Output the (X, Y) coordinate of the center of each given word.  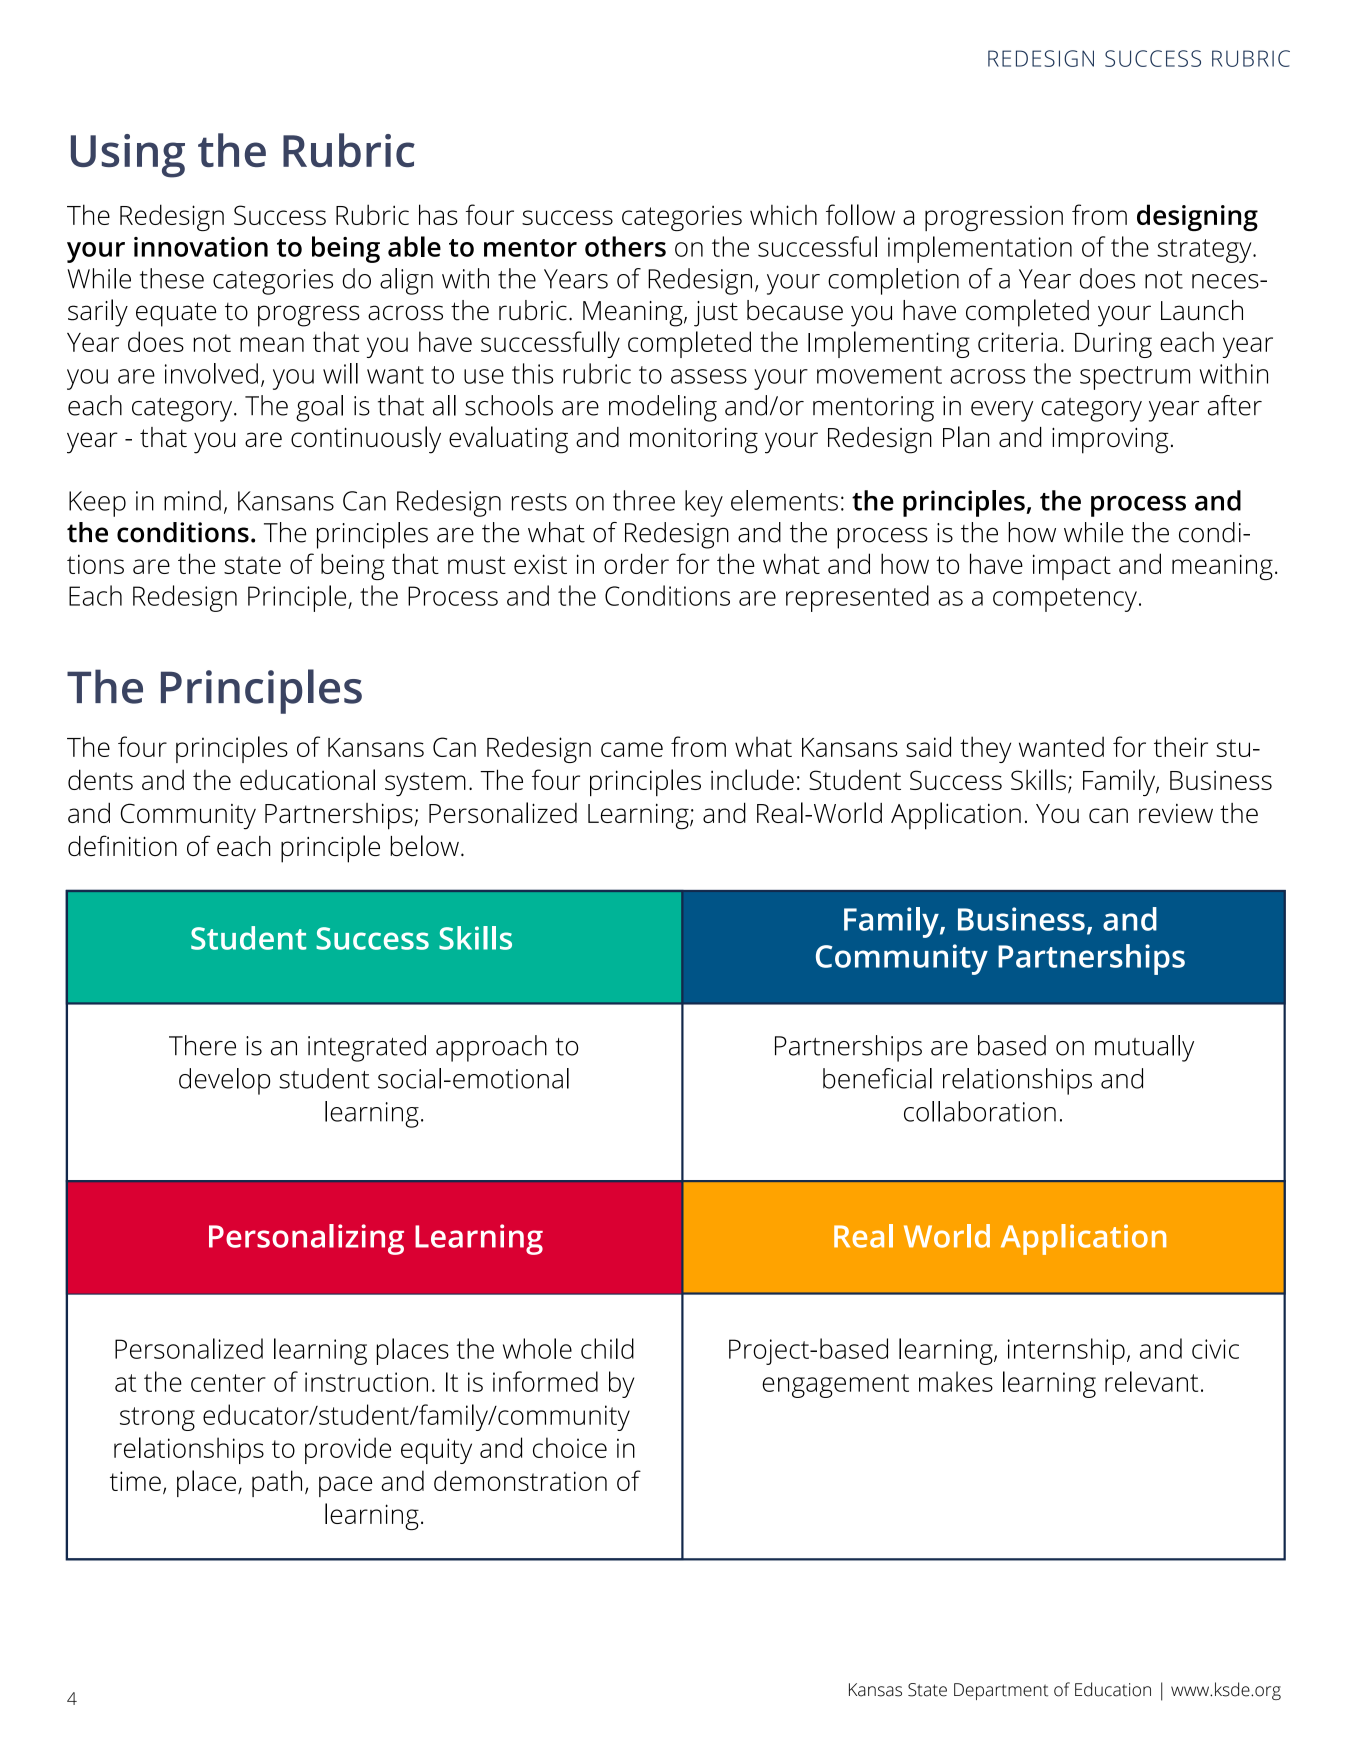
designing (1197, 217)
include (752, 779)
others (625, 246)
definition (122, 845)
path (277, 1483)
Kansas (875, 1690)
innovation (201, 247)
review (1176, 813)
